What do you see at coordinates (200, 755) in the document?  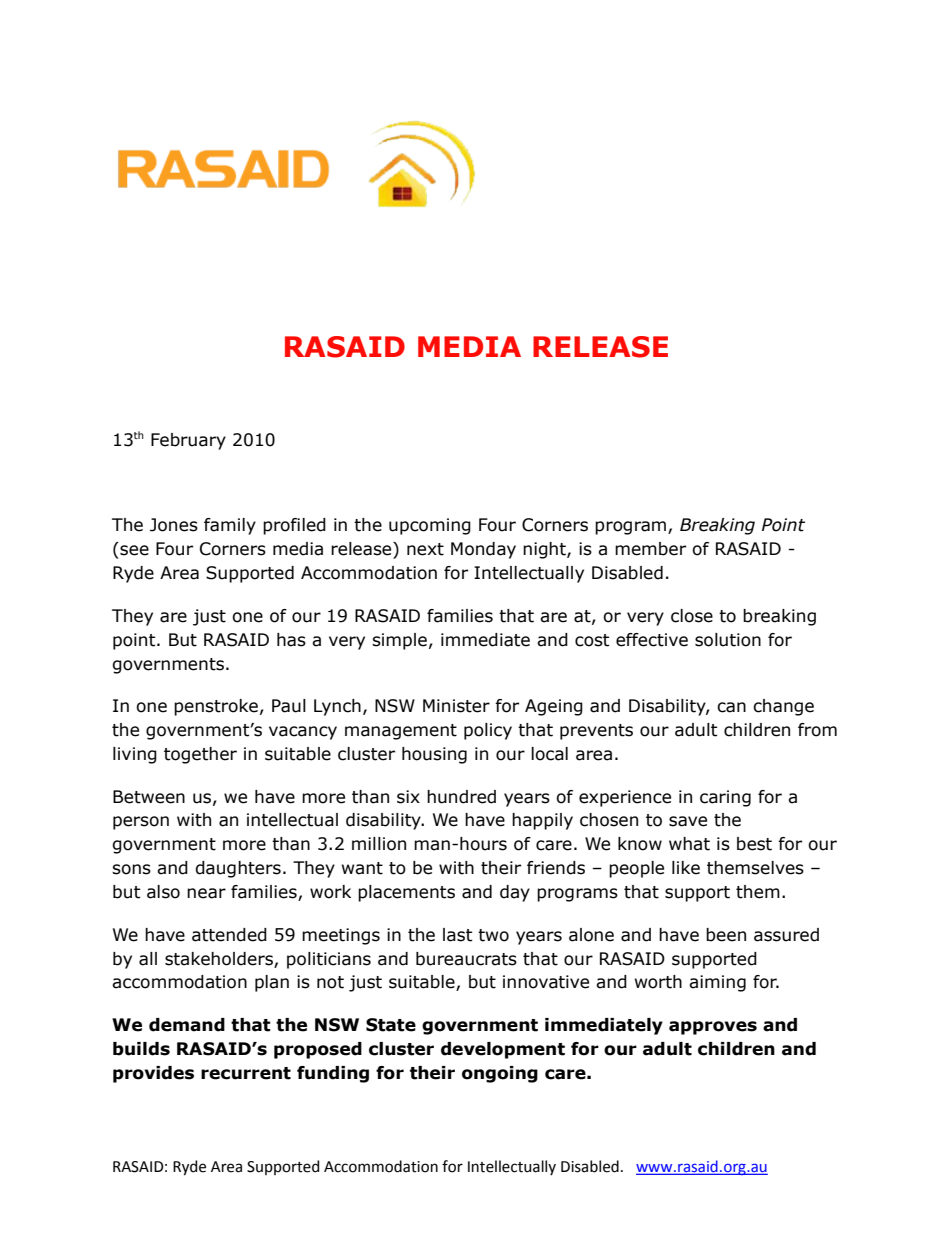 I see `together` at bounding box center [200, 755].
